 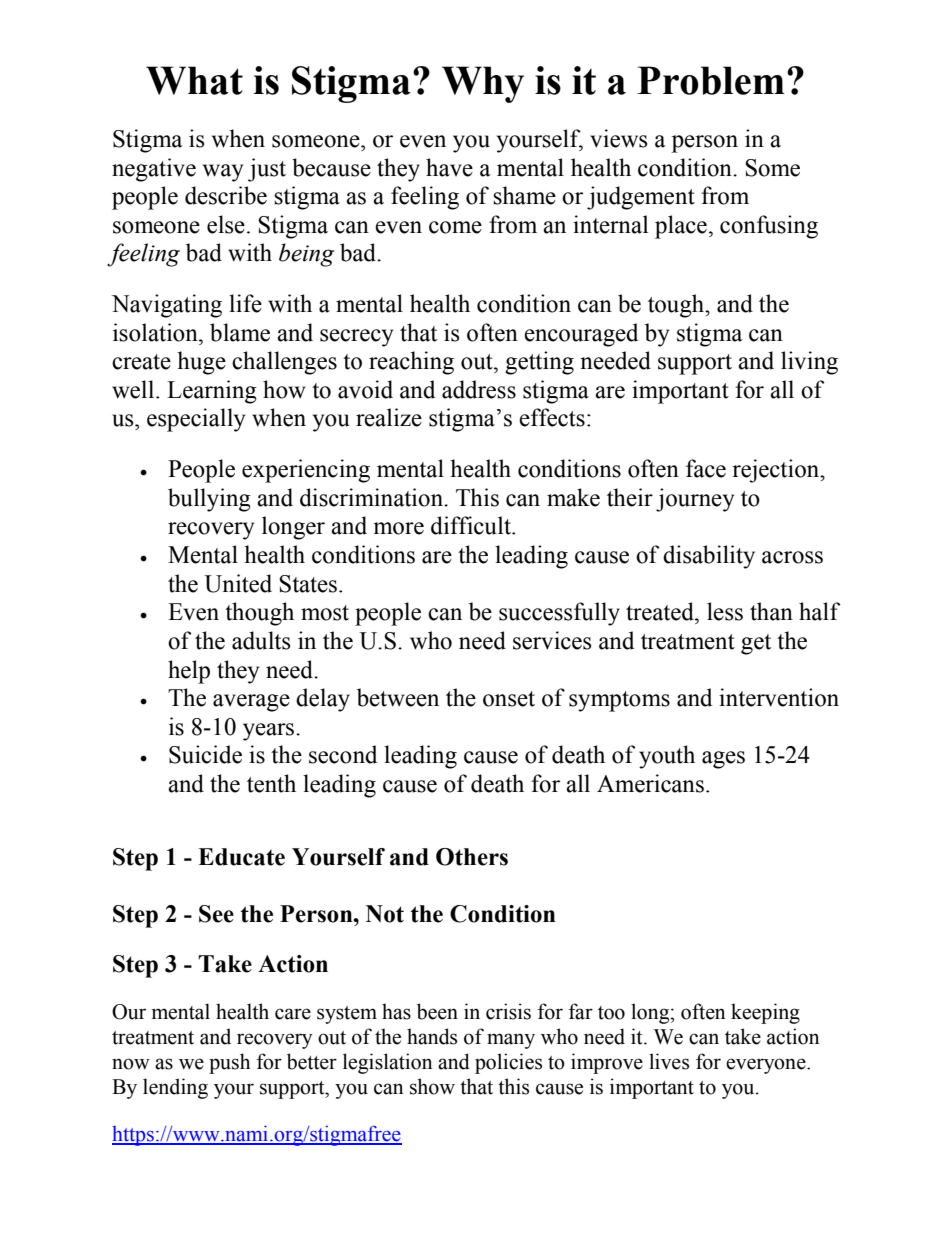 I want to click on push, so click(x=229, y=1063).
